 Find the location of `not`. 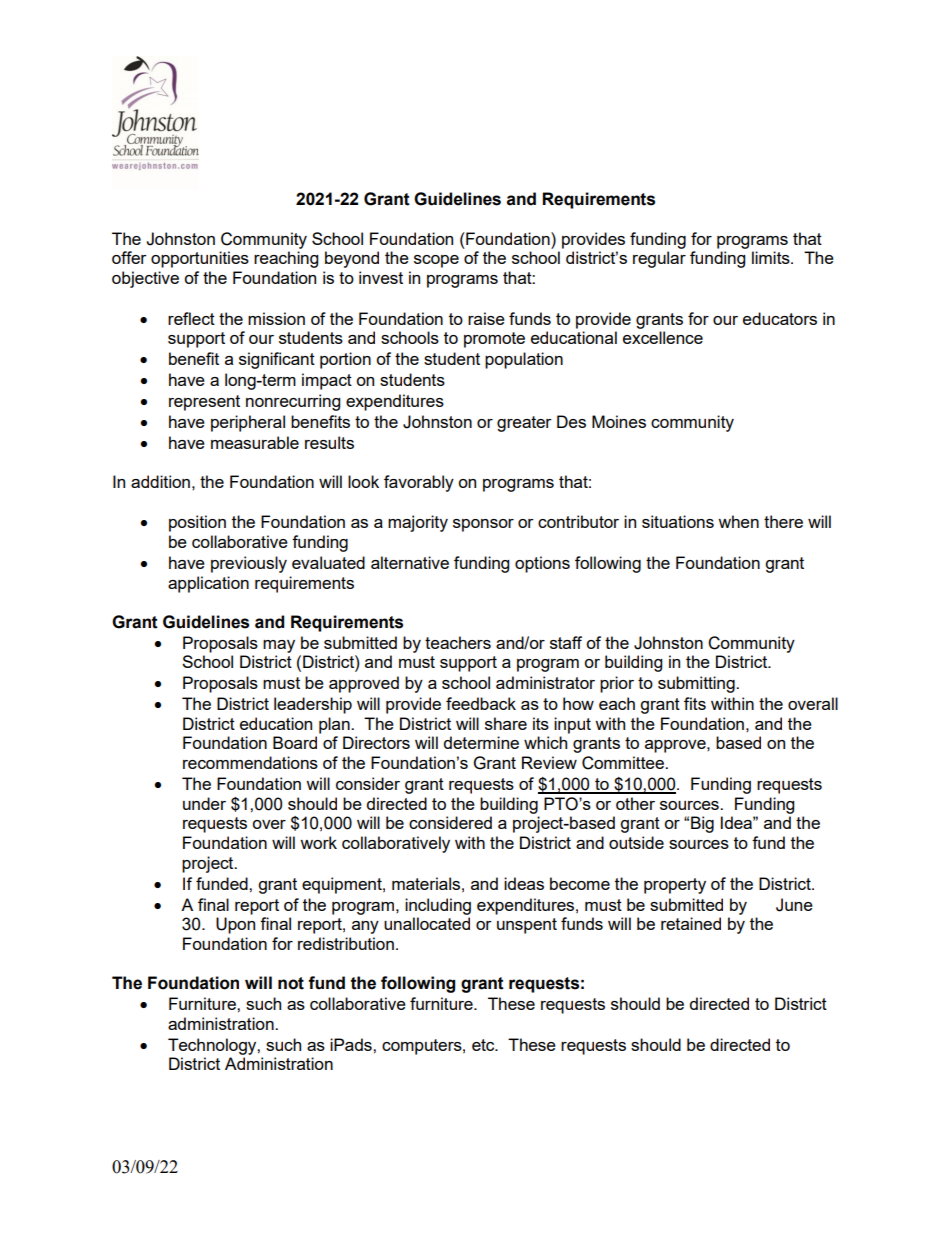

not is located at coordinates (291, 983).
